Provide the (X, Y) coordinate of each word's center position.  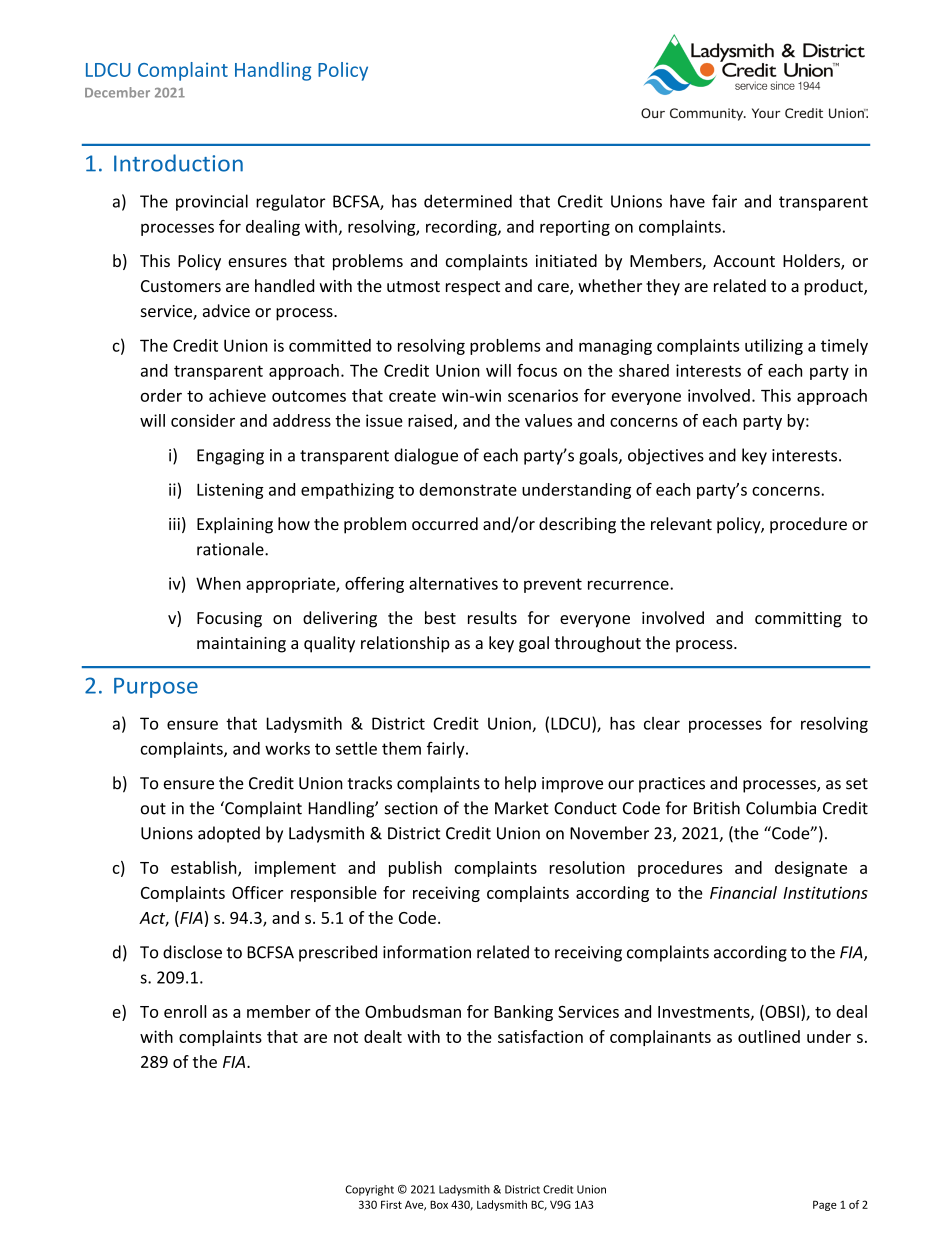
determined (468, 201)
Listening (230, 491)
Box (439, 1204)
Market (522, 808)
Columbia (781, 808)
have (687, 201)
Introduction (178, 163)
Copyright (369, 1190)
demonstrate (468, 489)
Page (825, 1205)
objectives (666, 456)
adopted (229, 834)
